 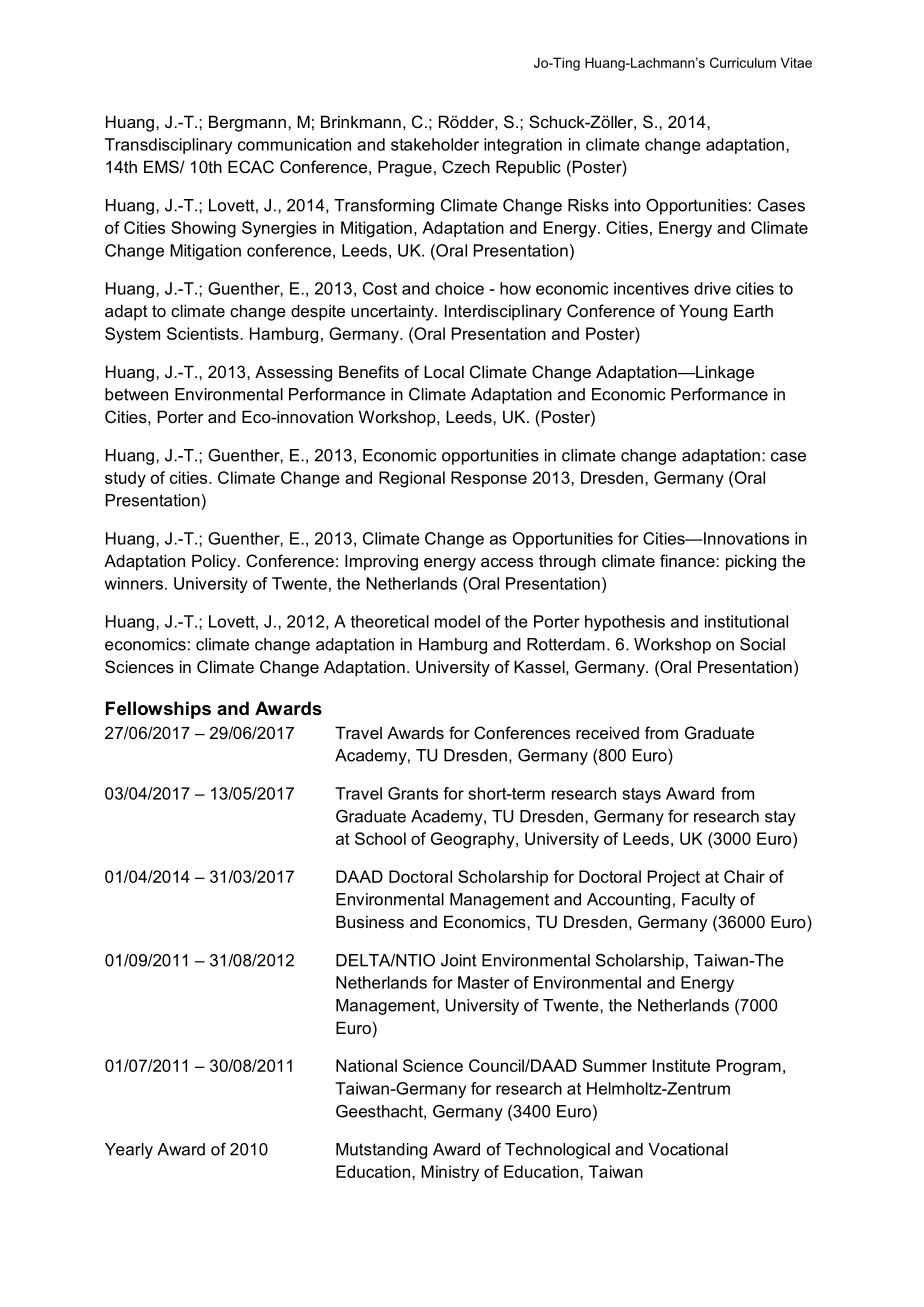 I want to click on institutional, so click(x=746, y=621).
